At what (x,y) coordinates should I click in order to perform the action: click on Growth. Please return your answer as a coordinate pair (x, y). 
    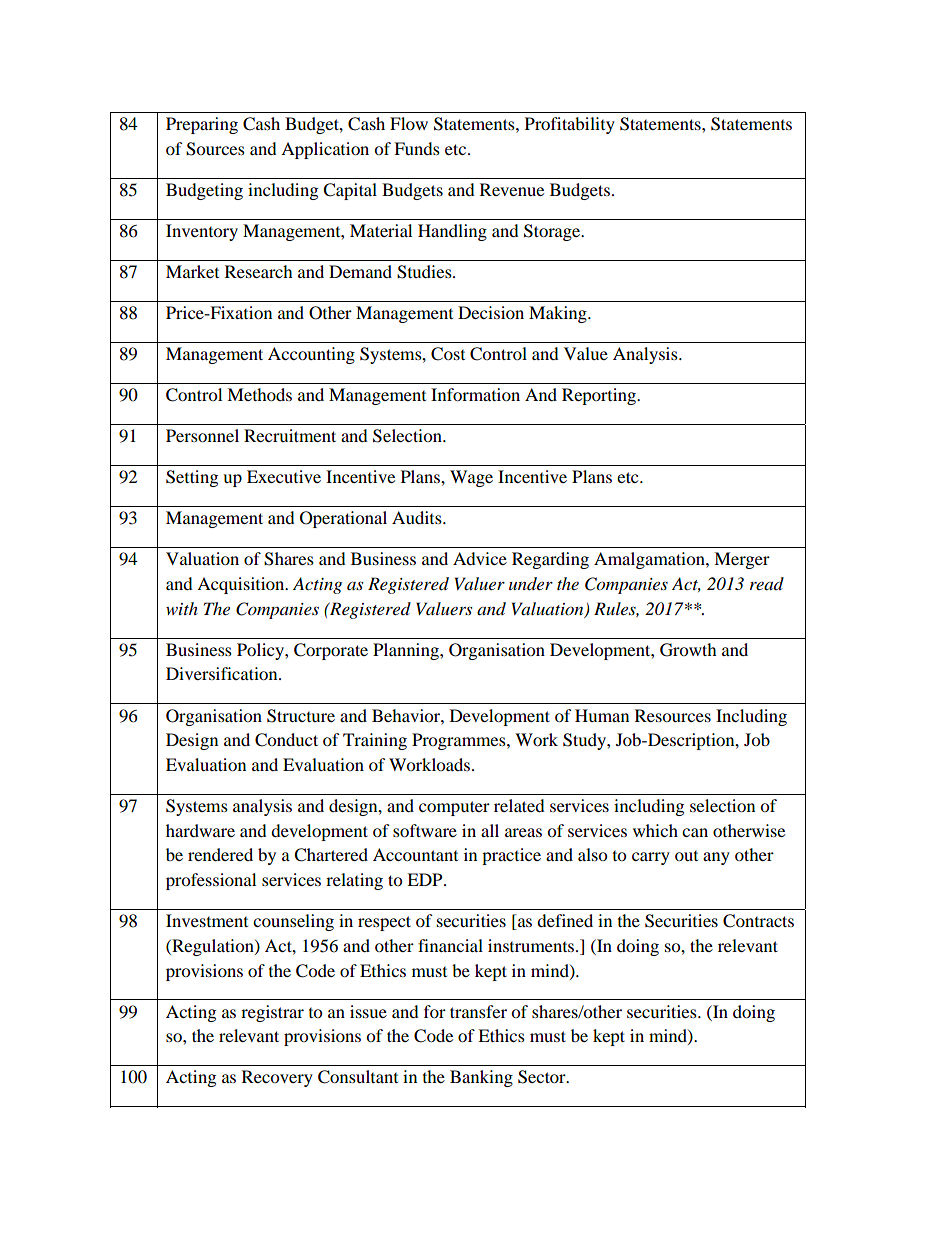
    Looking at the image, I should click on (688, 650).
